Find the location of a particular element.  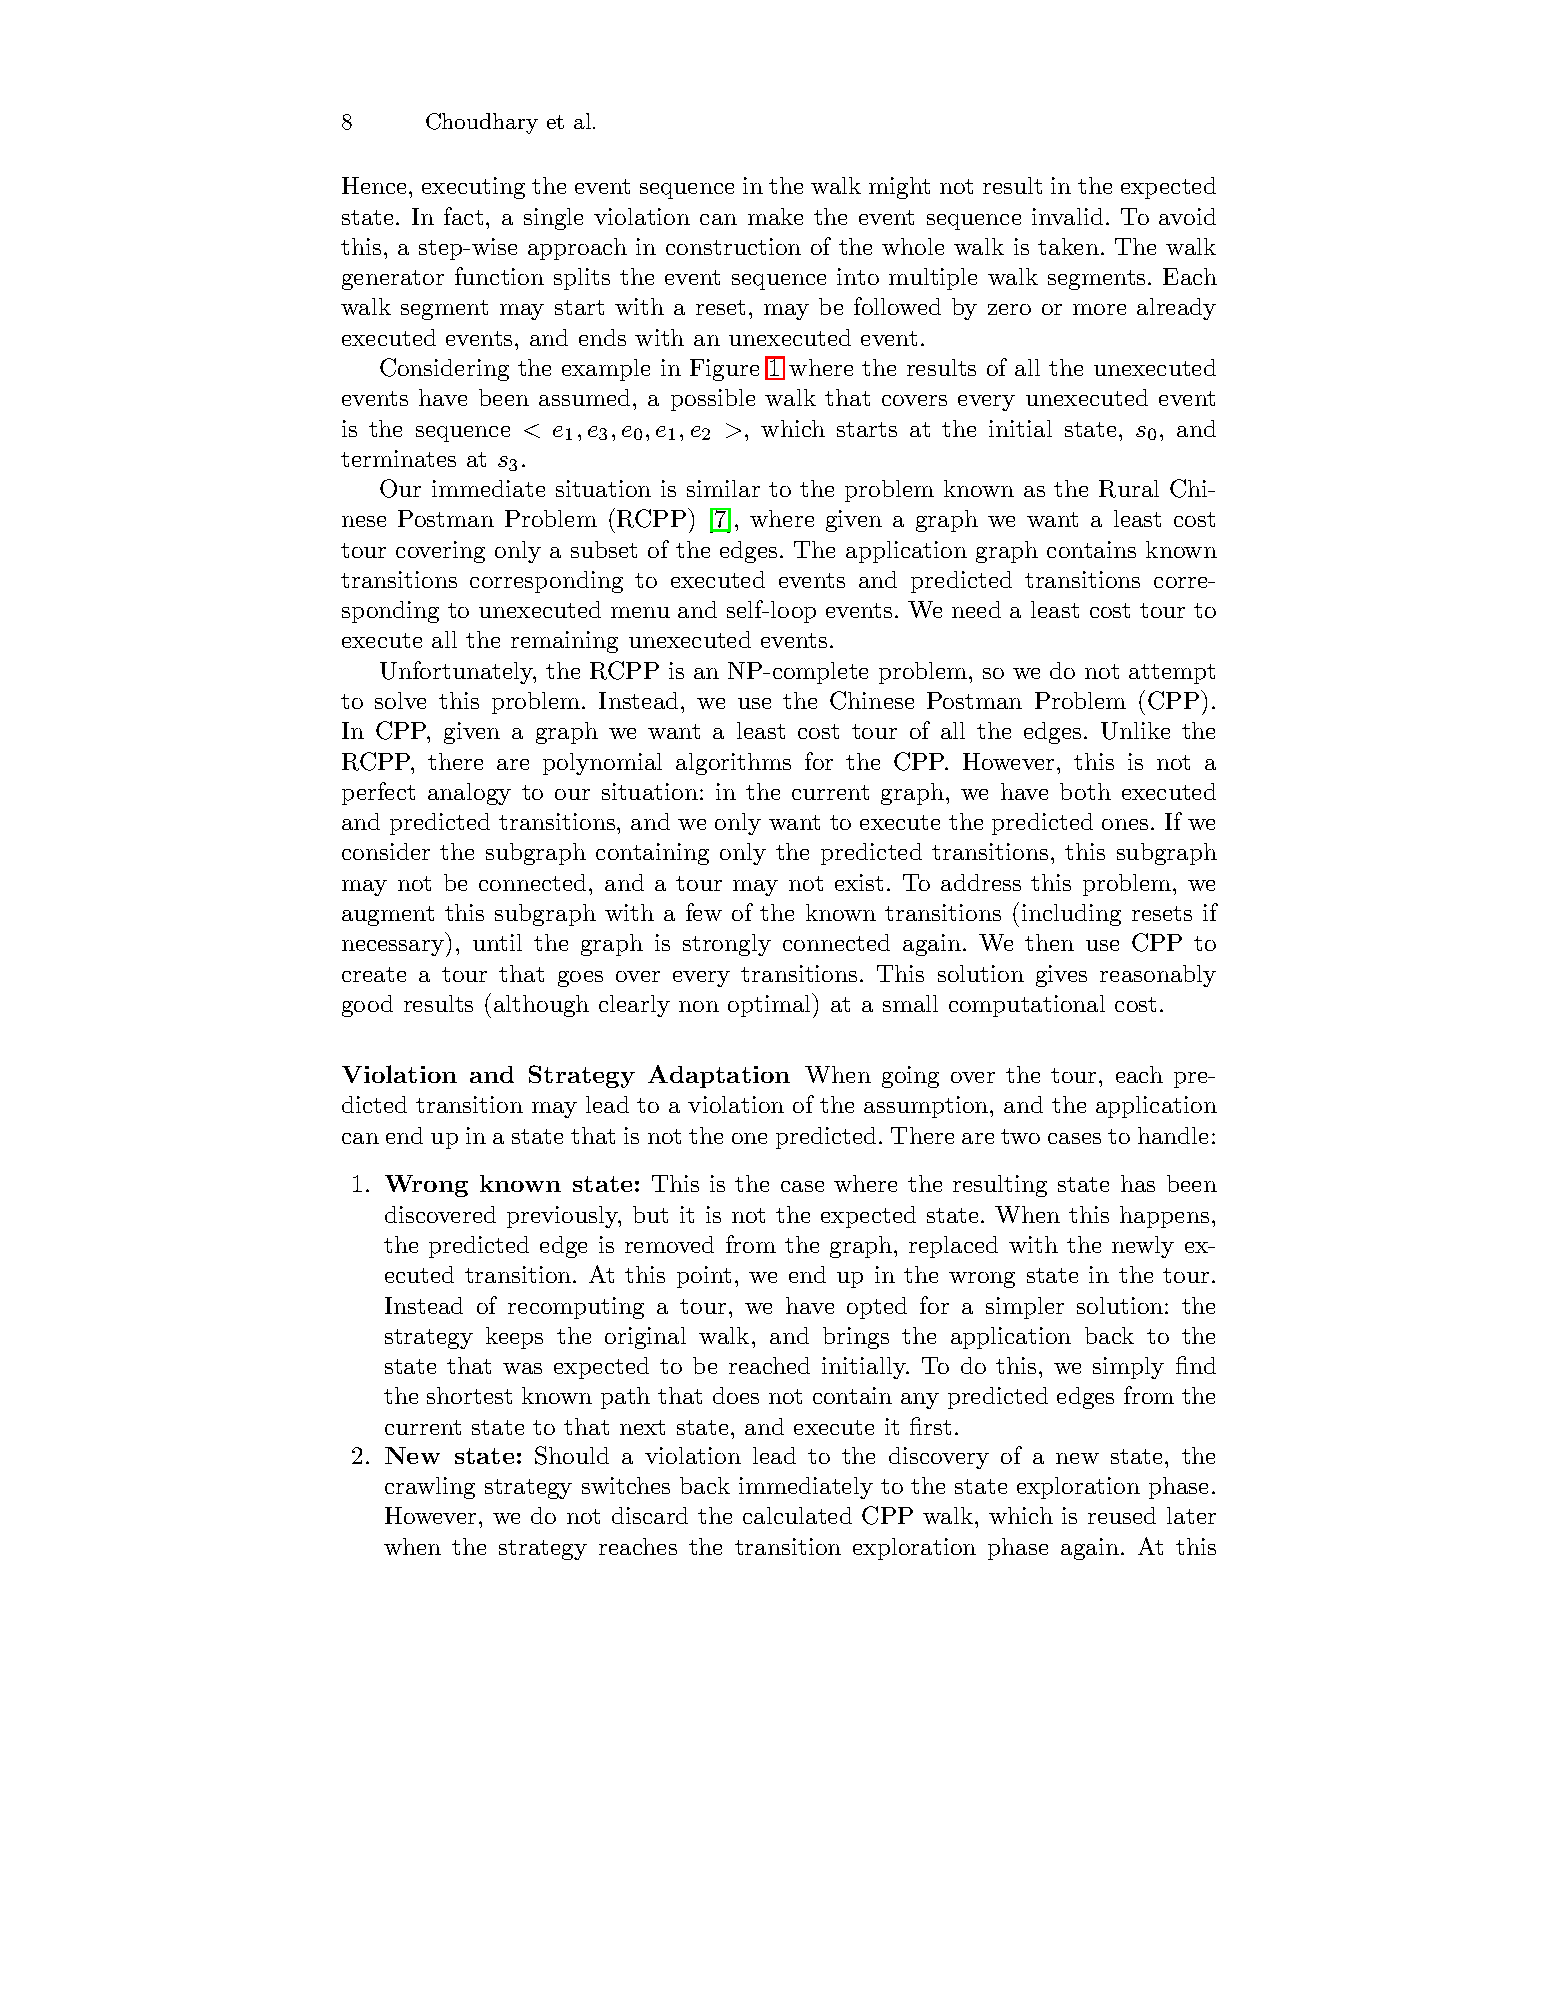

remaining is located at coordinates (564, 642).
